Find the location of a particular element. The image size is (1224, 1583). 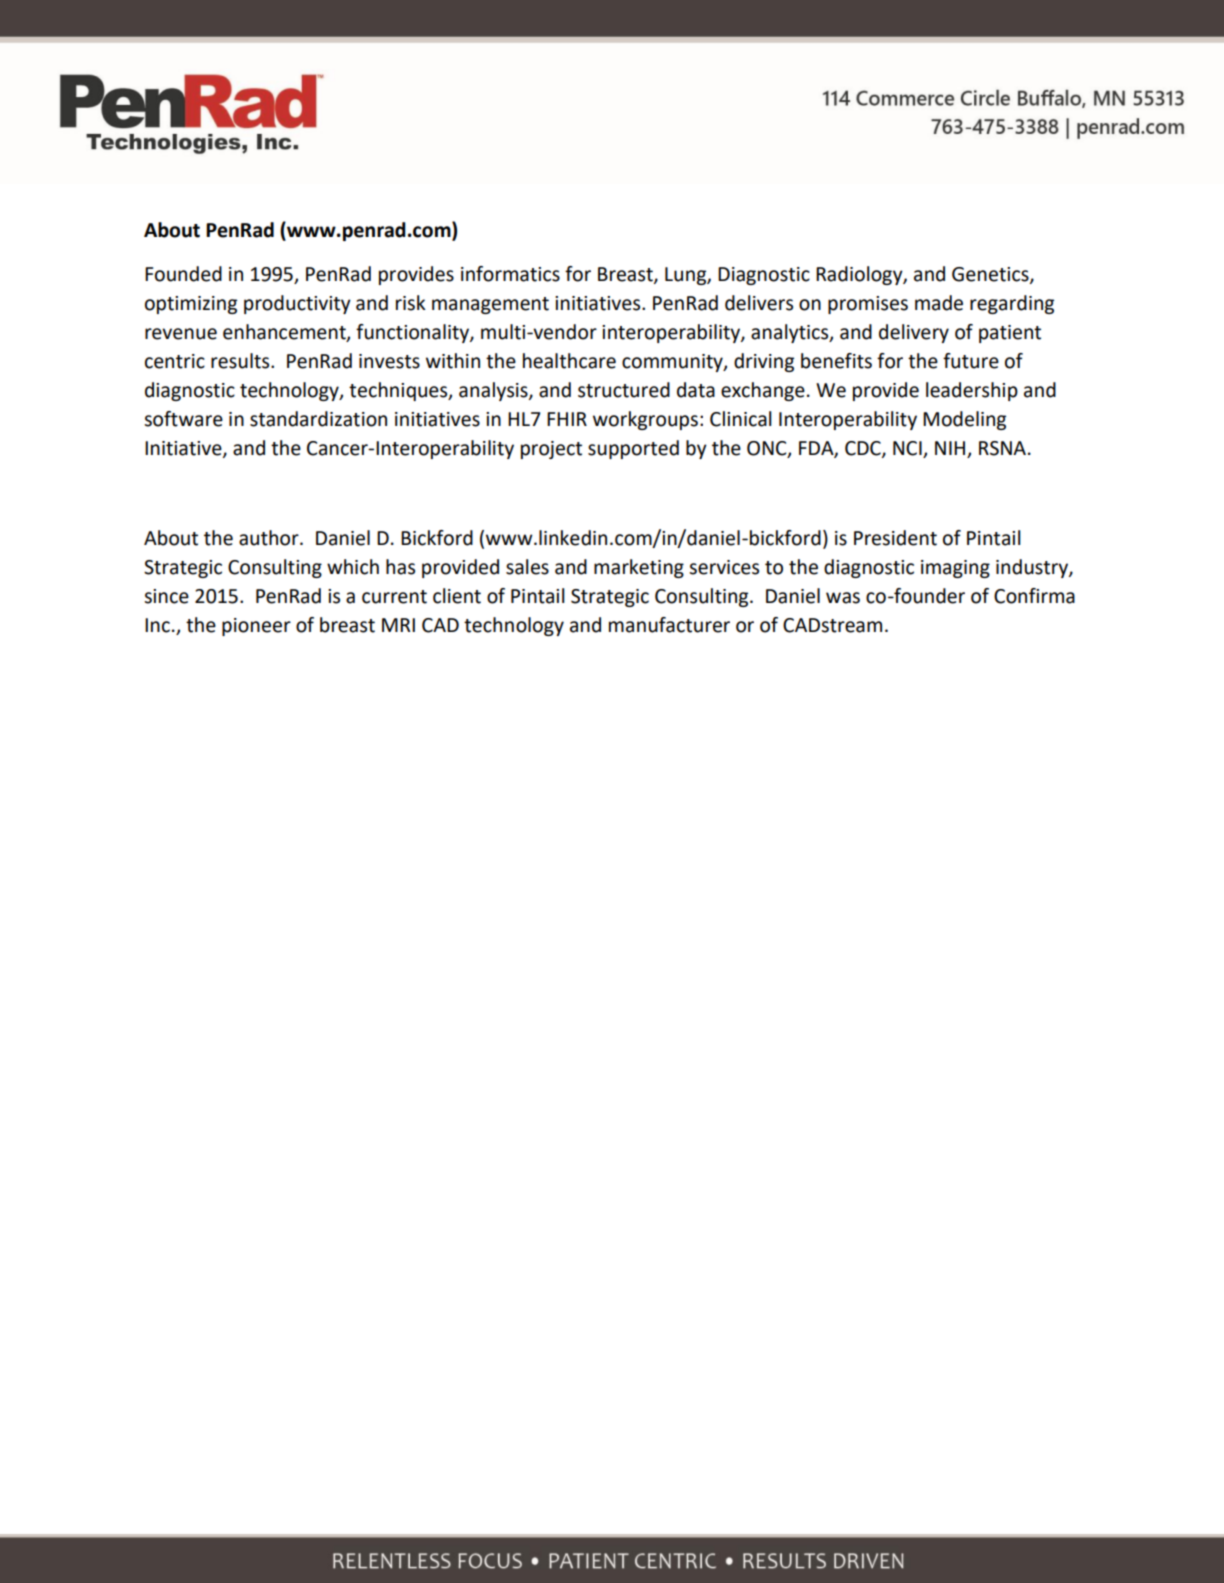

Founded is located at coordinates (183, 274).
